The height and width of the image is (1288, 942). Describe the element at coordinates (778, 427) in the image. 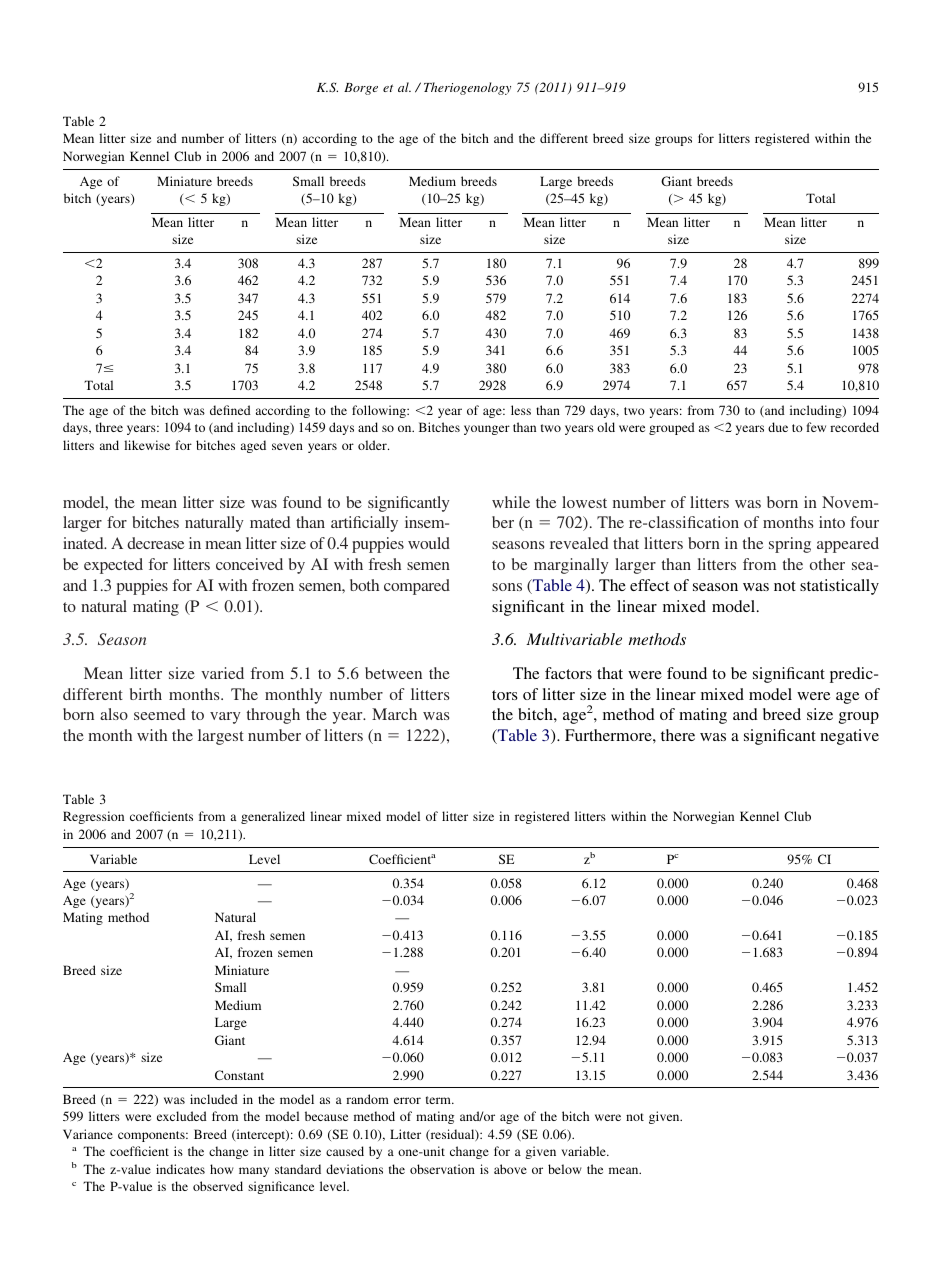

I see `due` at that location.
